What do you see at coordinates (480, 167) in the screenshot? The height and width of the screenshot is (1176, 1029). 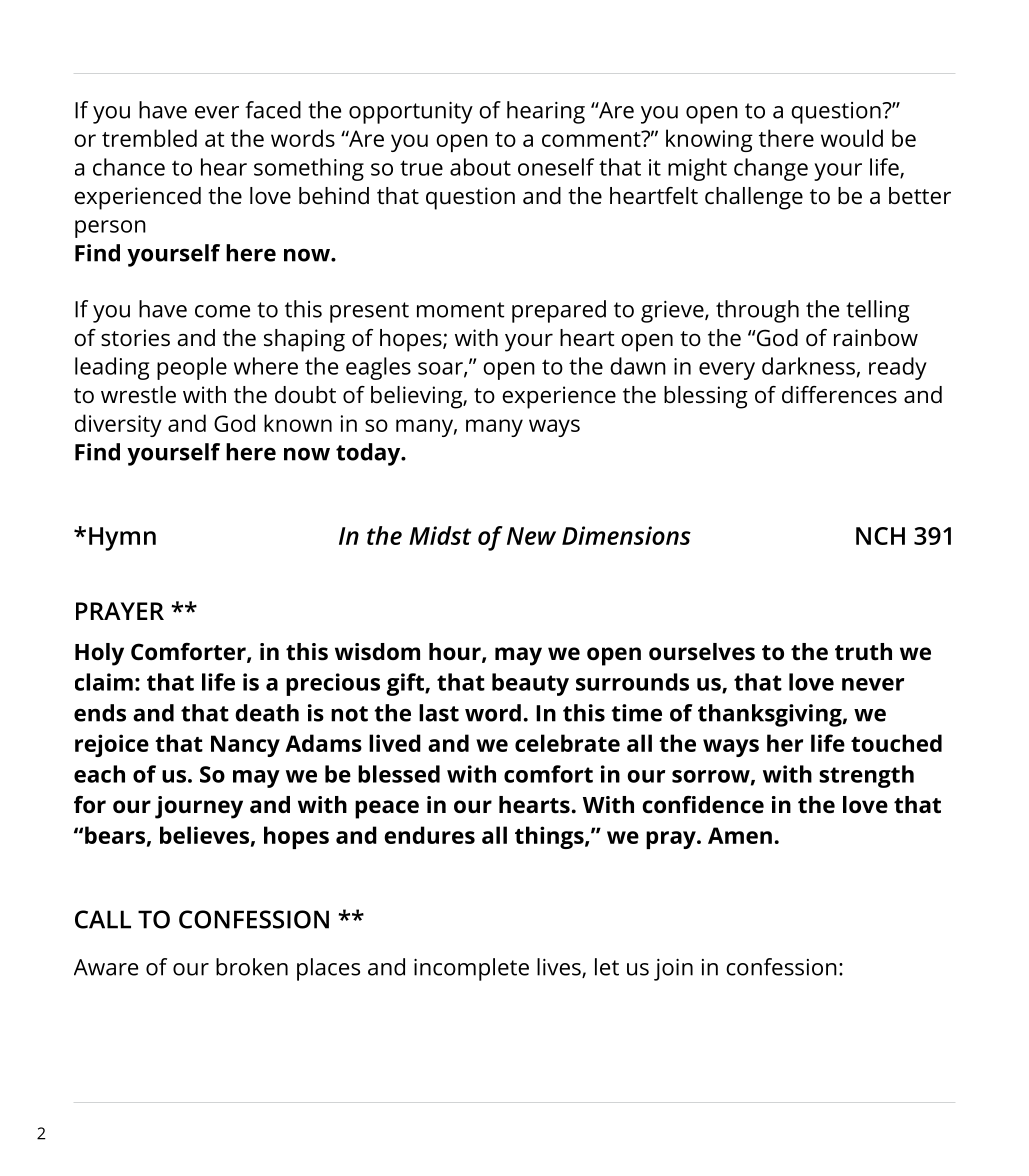 I see `about` at bounding box center [480, 167].
